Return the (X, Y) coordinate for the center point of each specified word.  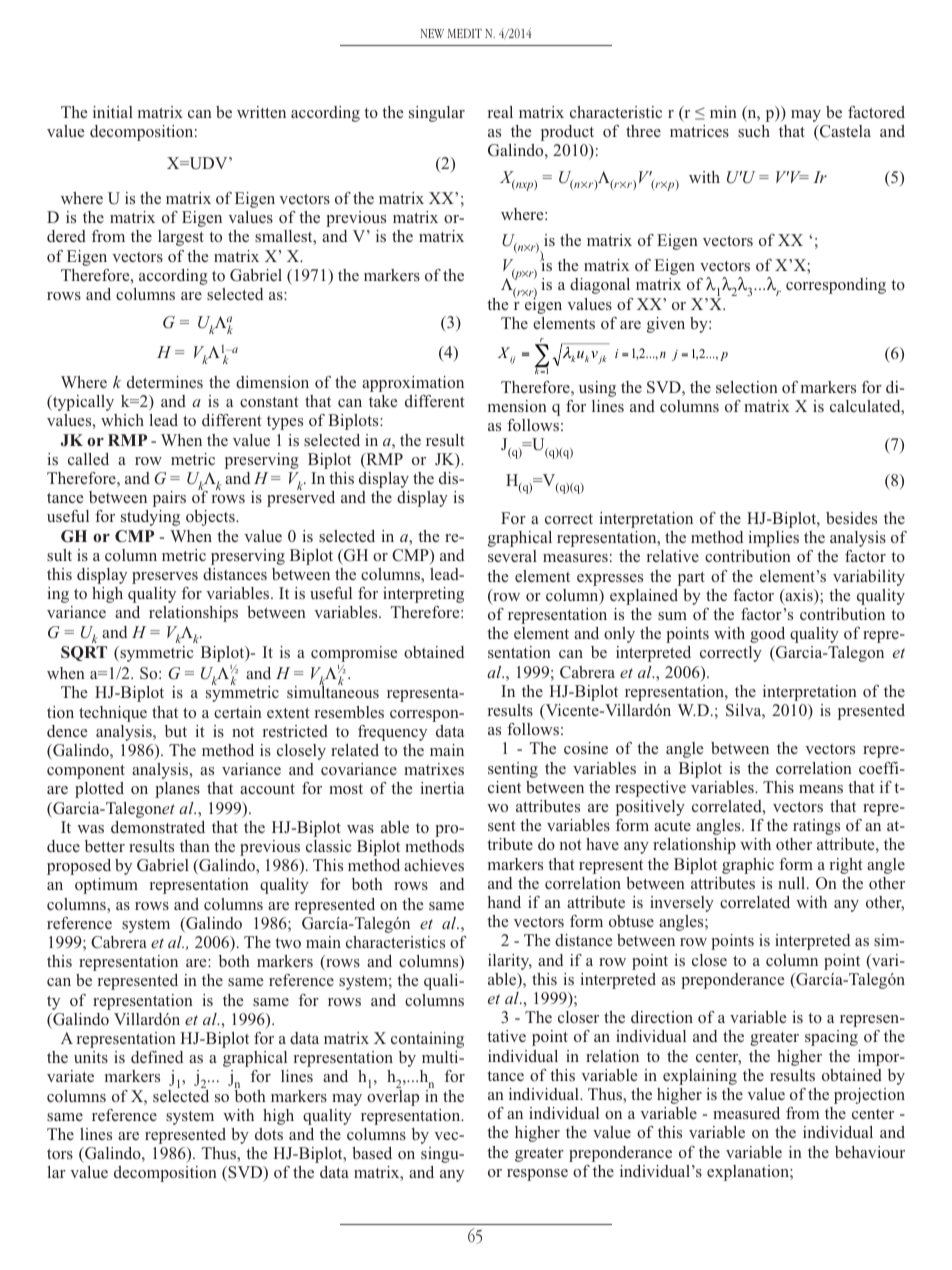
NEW (432, 33)
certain (238, 712)
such (754, 131)
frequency (392, 733)
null (793, 883)
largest (181, 238)
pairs (169, 499)
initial (113, 112)
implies (773, 539)
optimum (106, 886)
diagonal (600, 286)
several (512, 556)
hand (504, 902)
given (666, 325)
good (767, 635)
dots (269, 1134)
